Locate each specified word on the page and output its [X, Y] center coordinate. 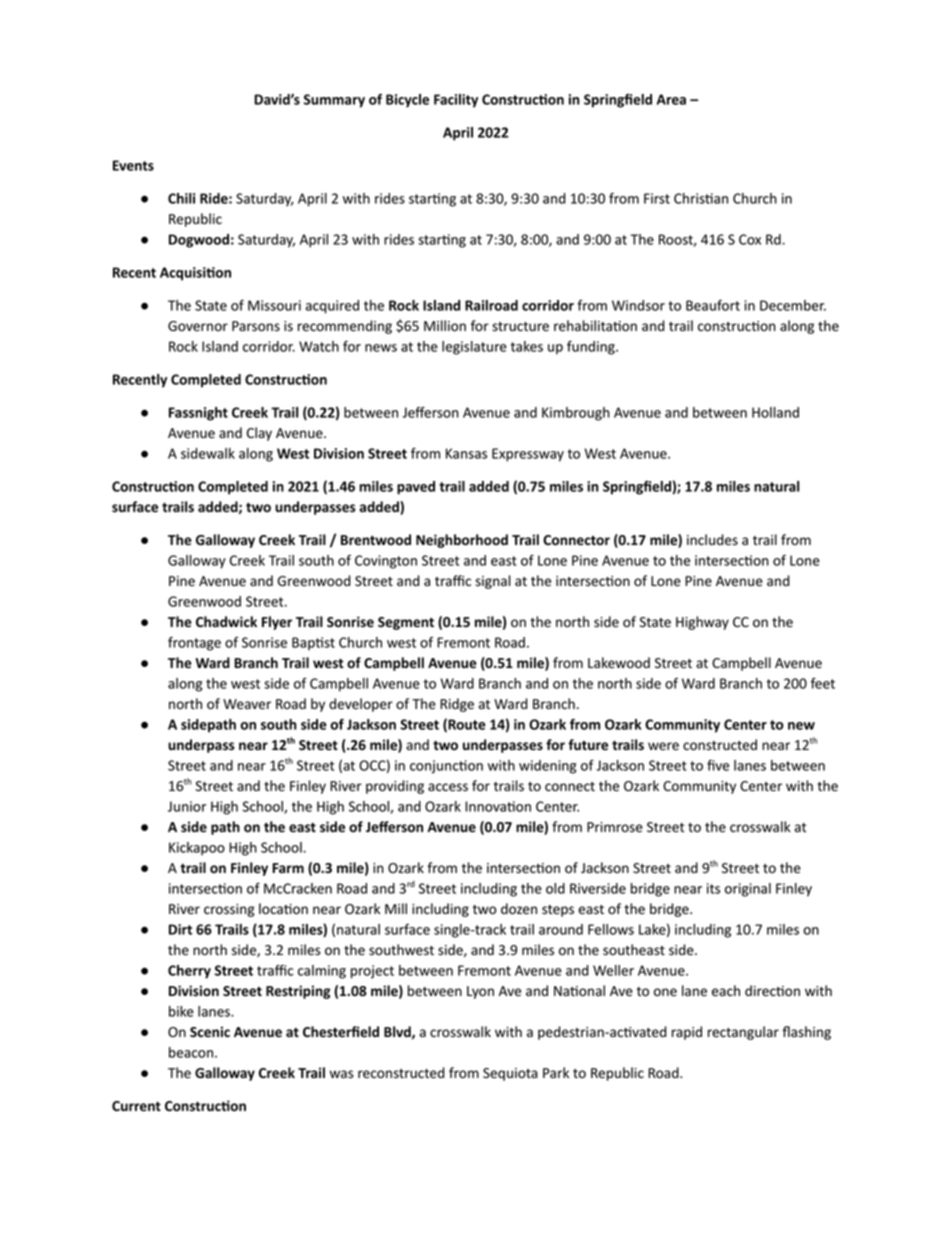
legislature [474, 348]
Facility [456, 101]
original [748, 890]
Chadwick [226, 621]
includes [712, 540]
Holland [775, 412]
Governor [198, 326]
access [448, 787]
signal [493, 582]
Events [133, 165]
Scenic [210, 1031]
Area [671, 99]
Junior [187, 806]
